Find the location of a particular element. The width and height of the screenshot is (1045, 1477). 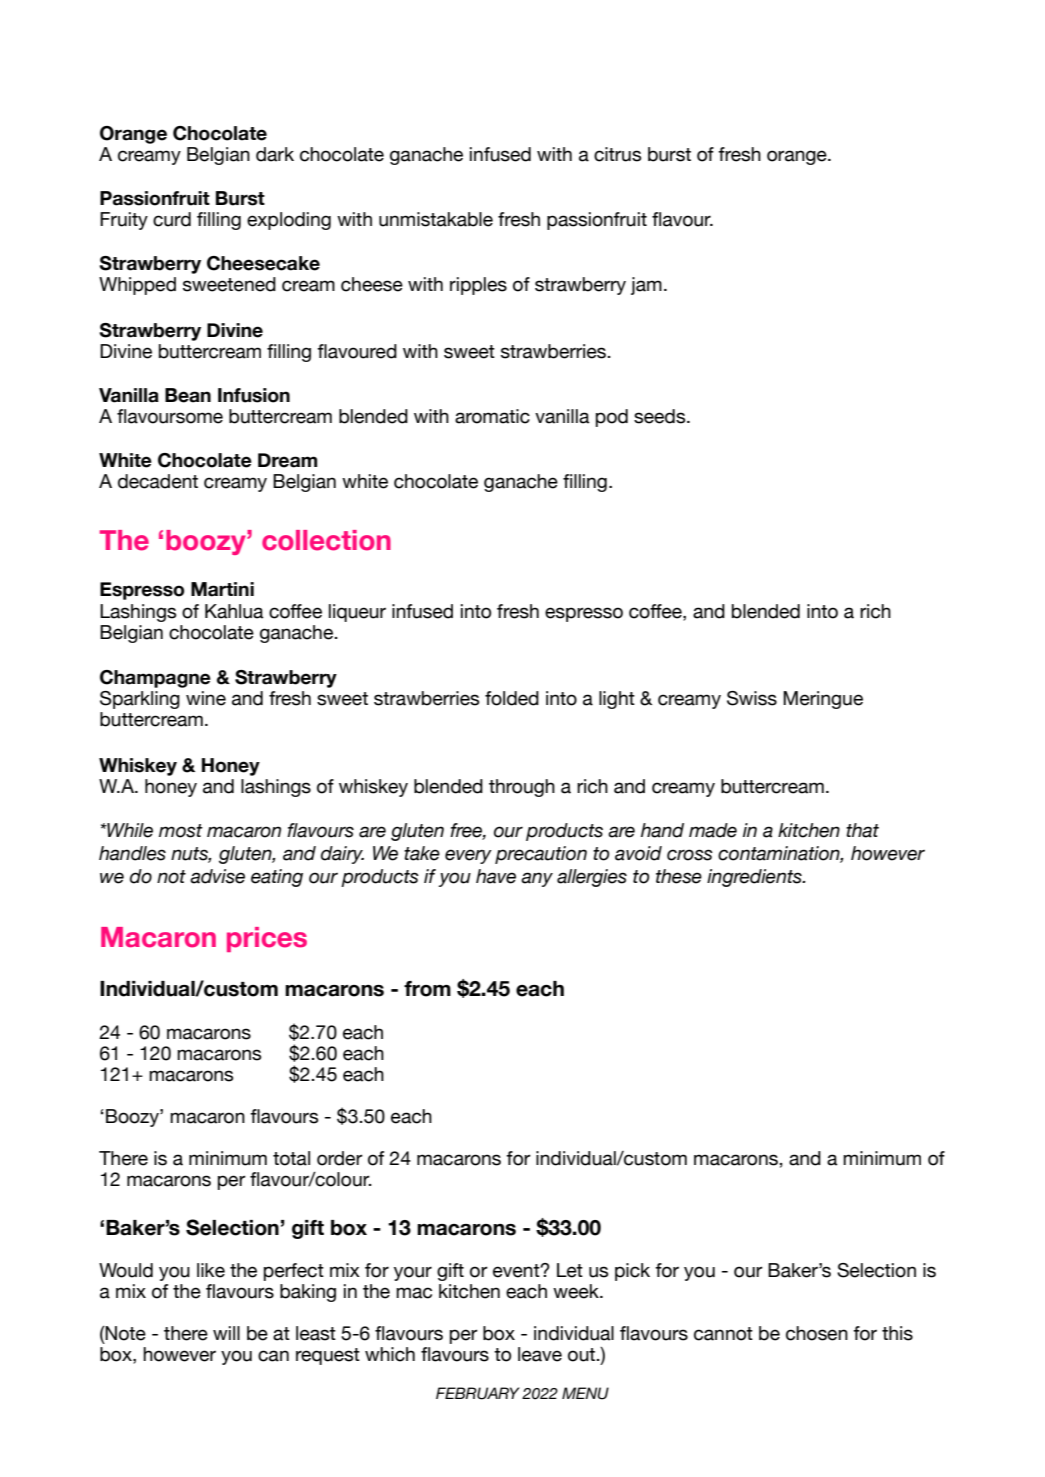

unmistakable is located at coordinates (436, 219).
